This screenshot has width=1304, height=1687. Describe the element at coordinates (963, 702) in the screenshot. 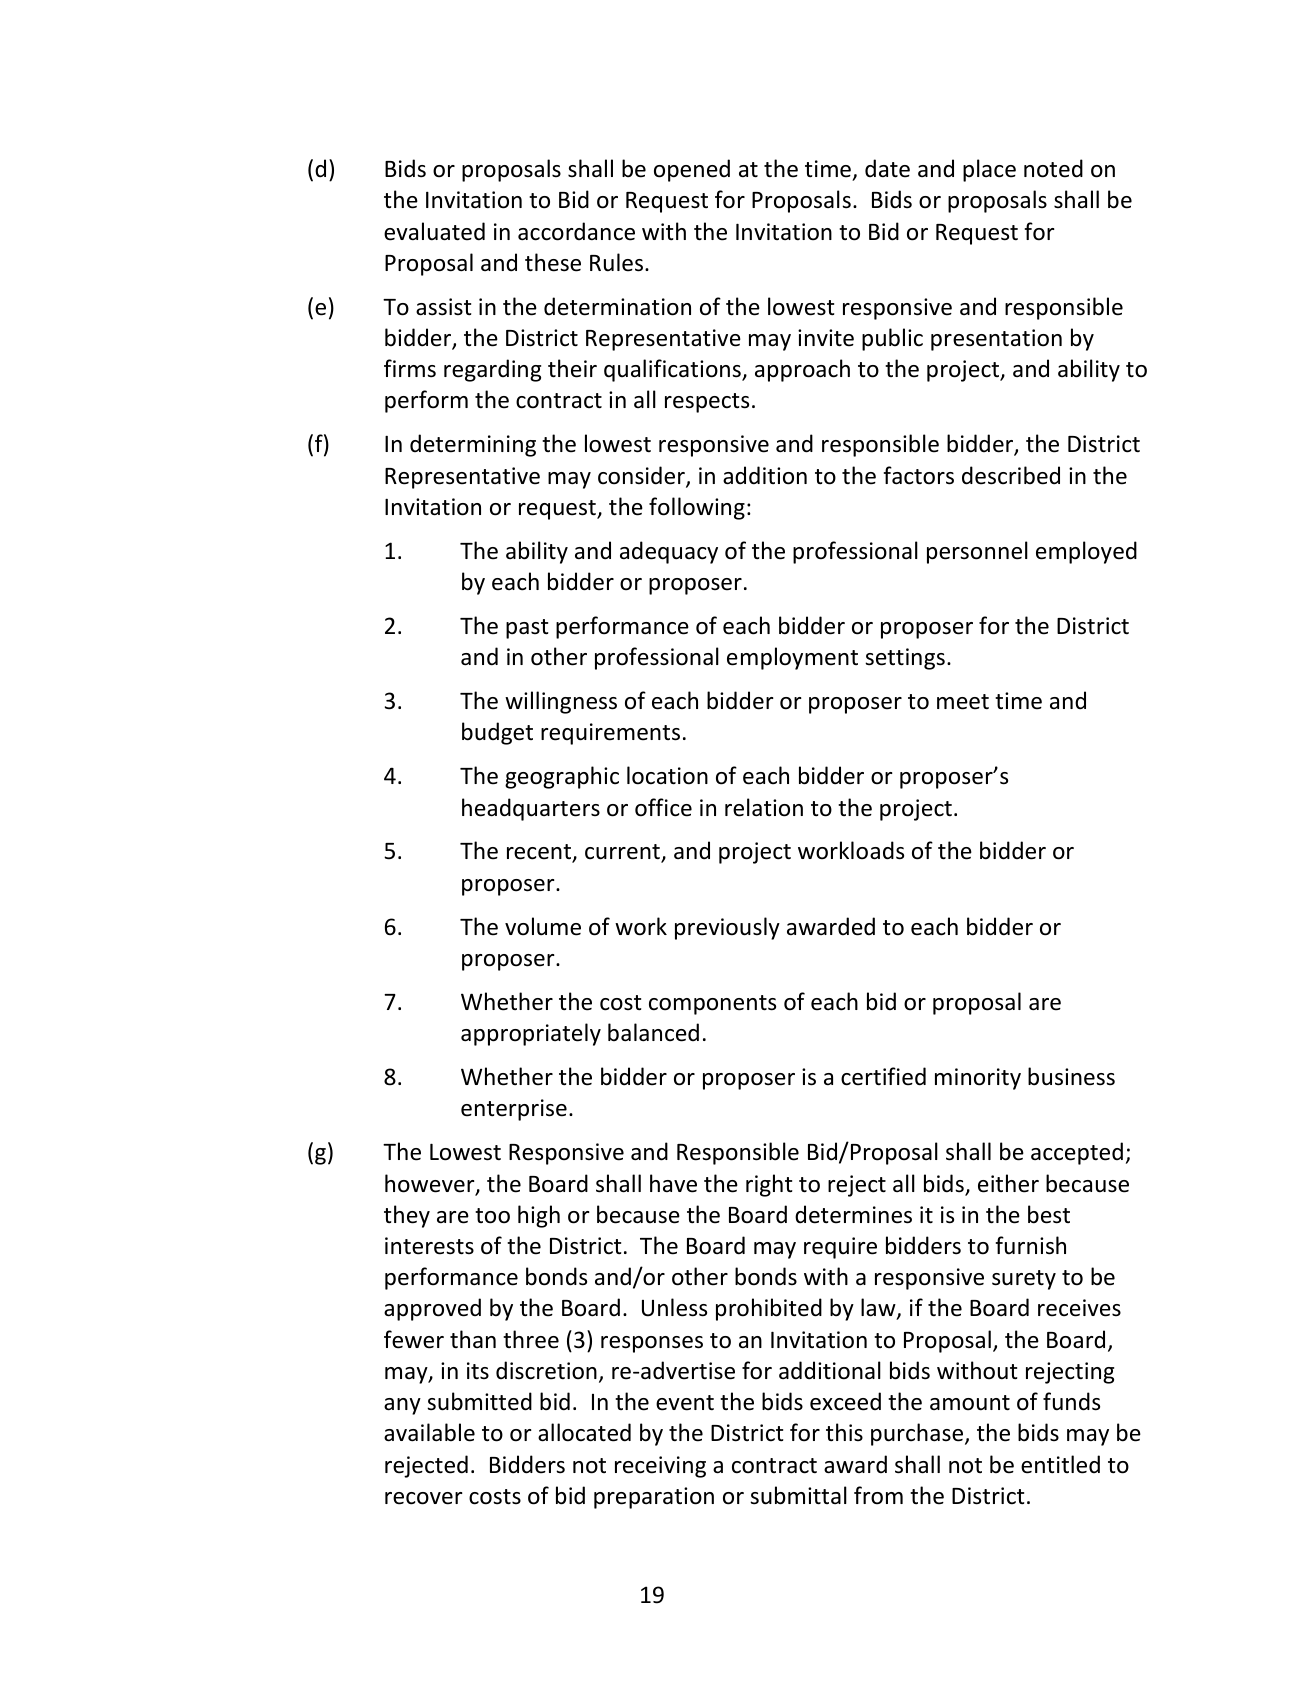

I see `meet` at that location.
